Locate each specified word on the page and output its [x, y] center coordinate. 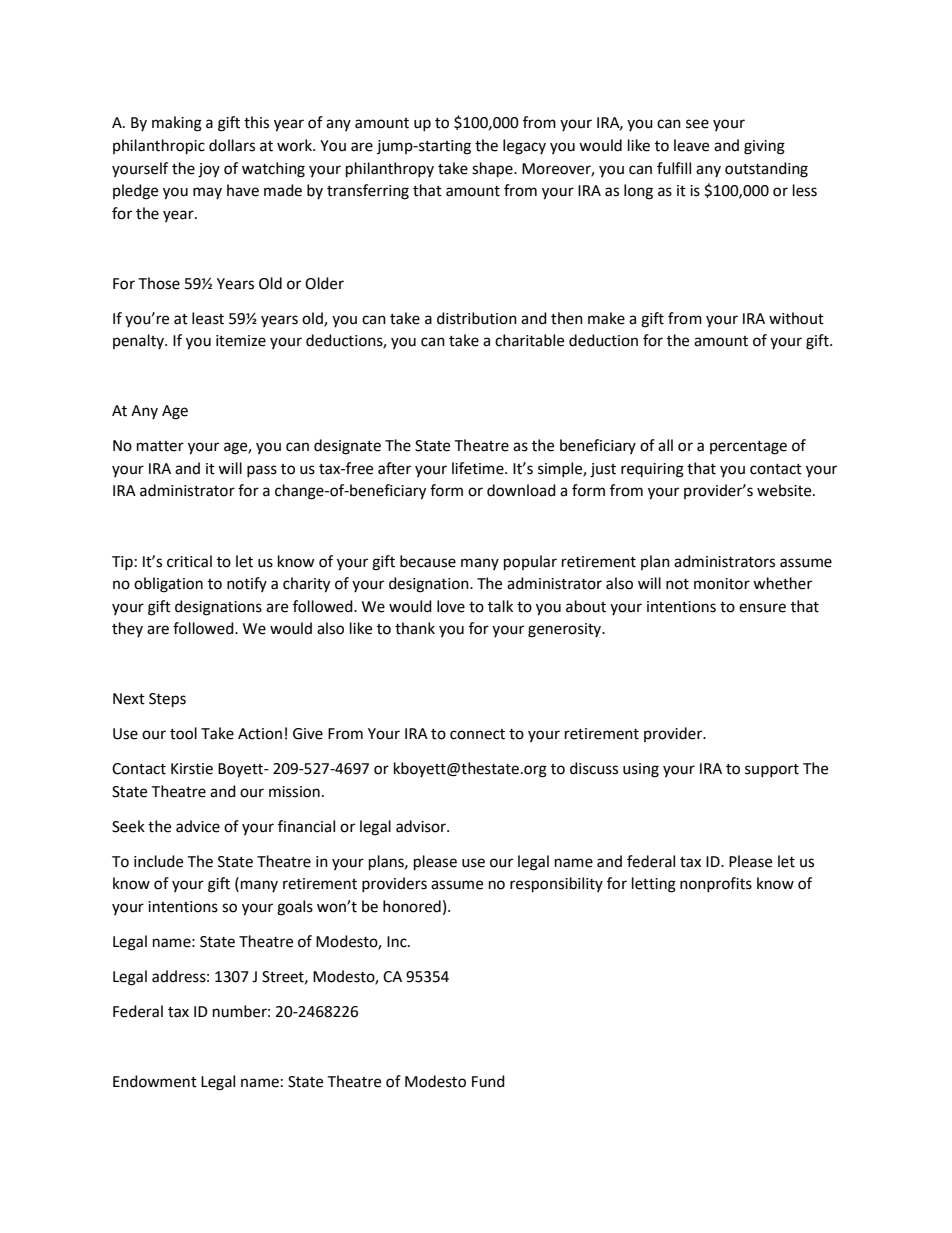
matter [160, 446]
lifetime [479, 468]
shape [493, 170]
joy [209, 170]
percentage [748, 448]
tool [183, 733]
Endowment [155, 1081]
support [772, 770]
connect [477, 734]
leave [691, 145]
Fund [488, 1081]
